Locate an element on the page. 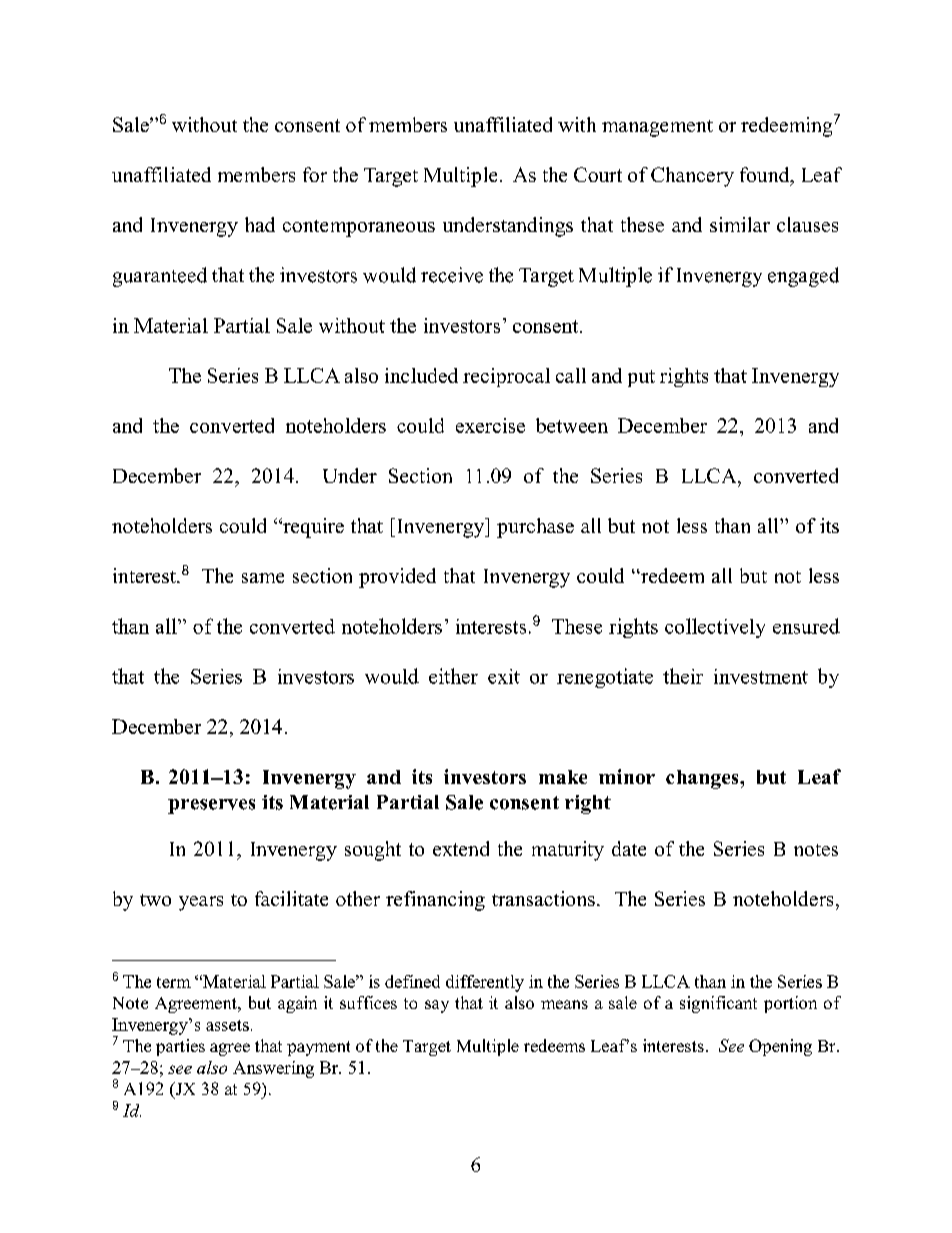 This image has height=1233, width=952. guaranteed is located at coordinates (160, 277).
